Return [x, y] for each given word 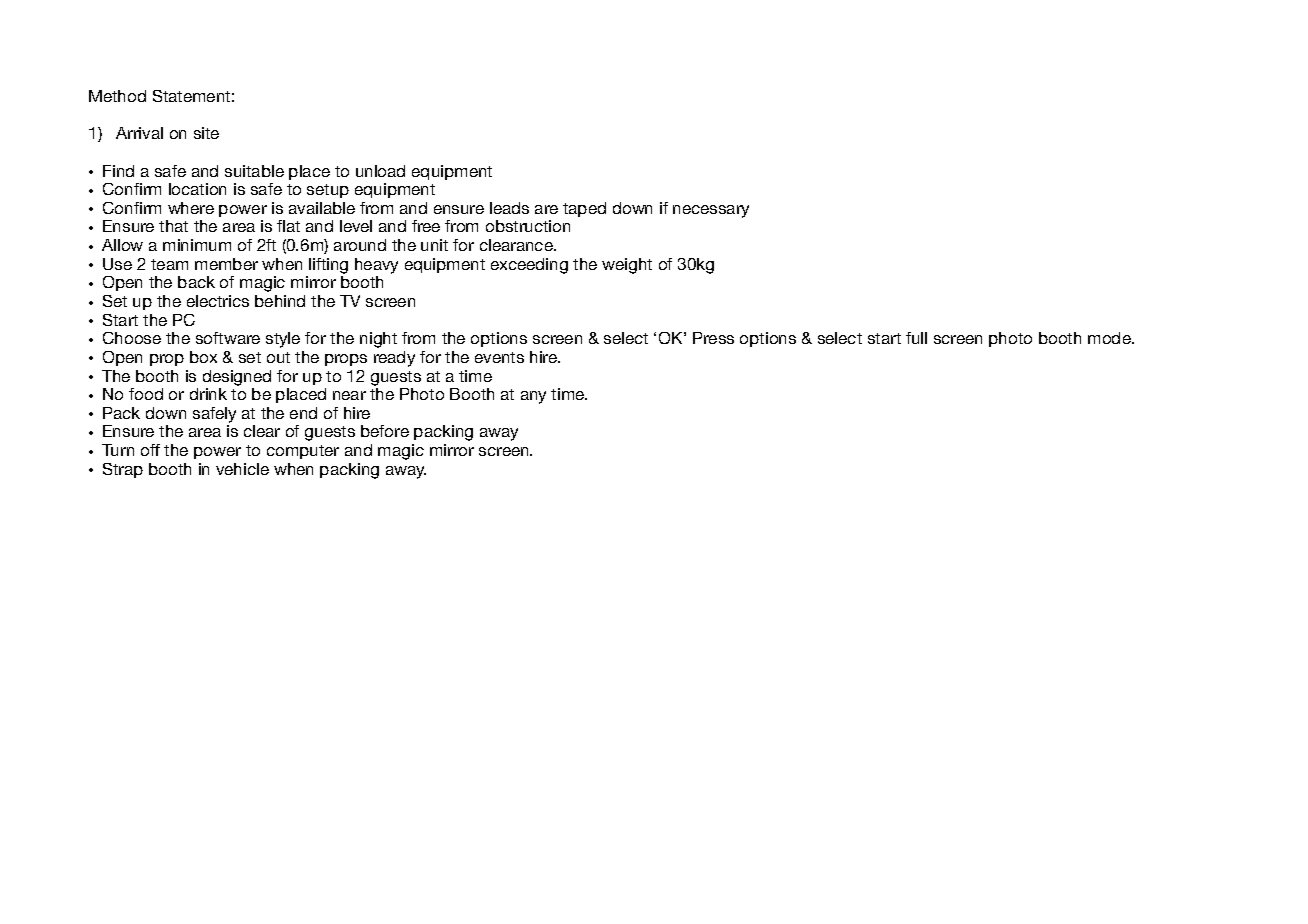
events [499, 357]
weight [627, 266]
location [197, 189]
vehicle [242, 469]
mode [1110, 338]
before [385, 431]
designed [237, 378]
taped [584, 209]
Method [117, 96]
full [916, 338]
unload [380, 171]
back [196, 282]
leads [509, 208]
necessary [711, 211]
